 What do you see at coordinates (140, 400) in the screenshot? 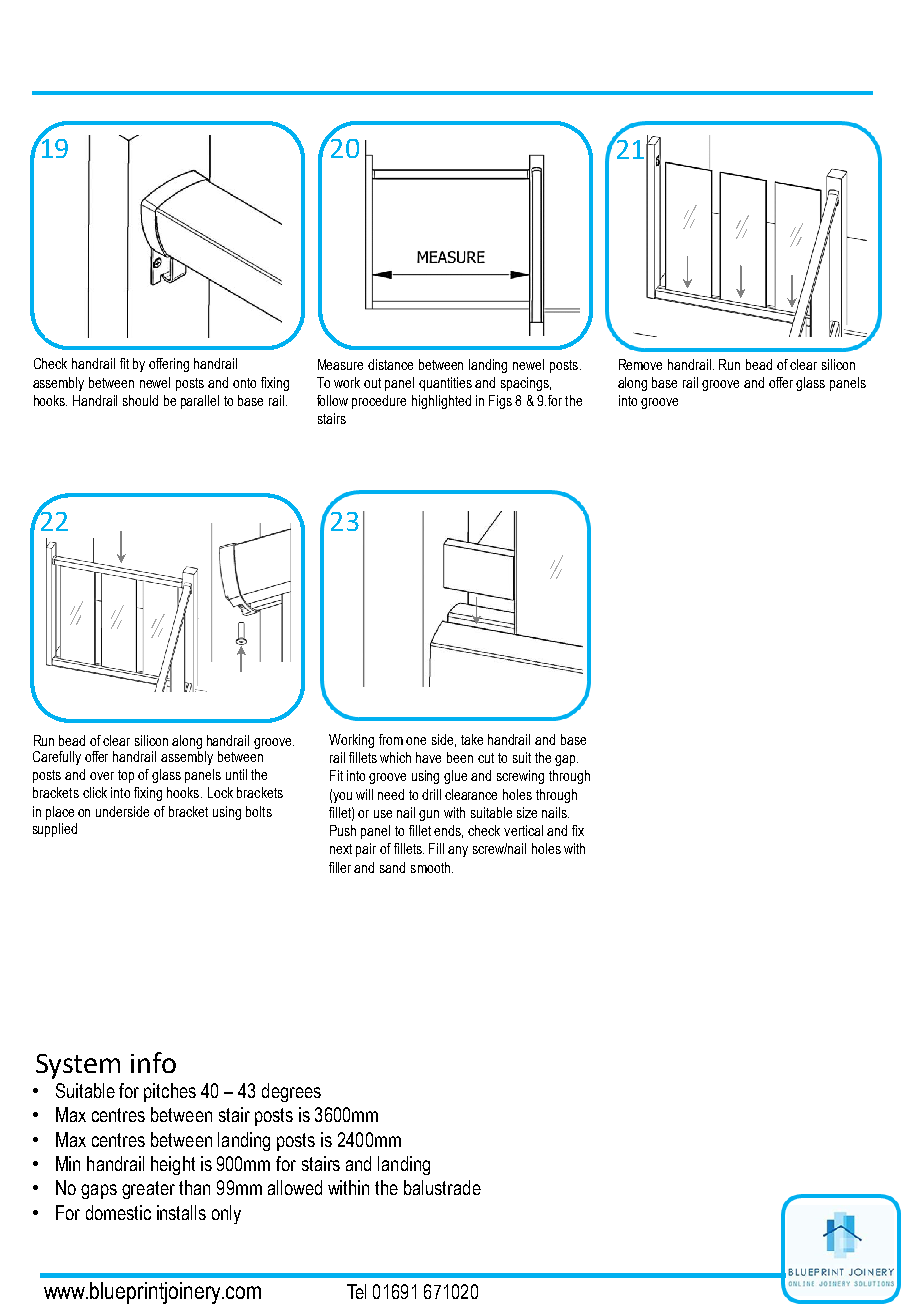
I see `should` at bounding box center [140, 400].
